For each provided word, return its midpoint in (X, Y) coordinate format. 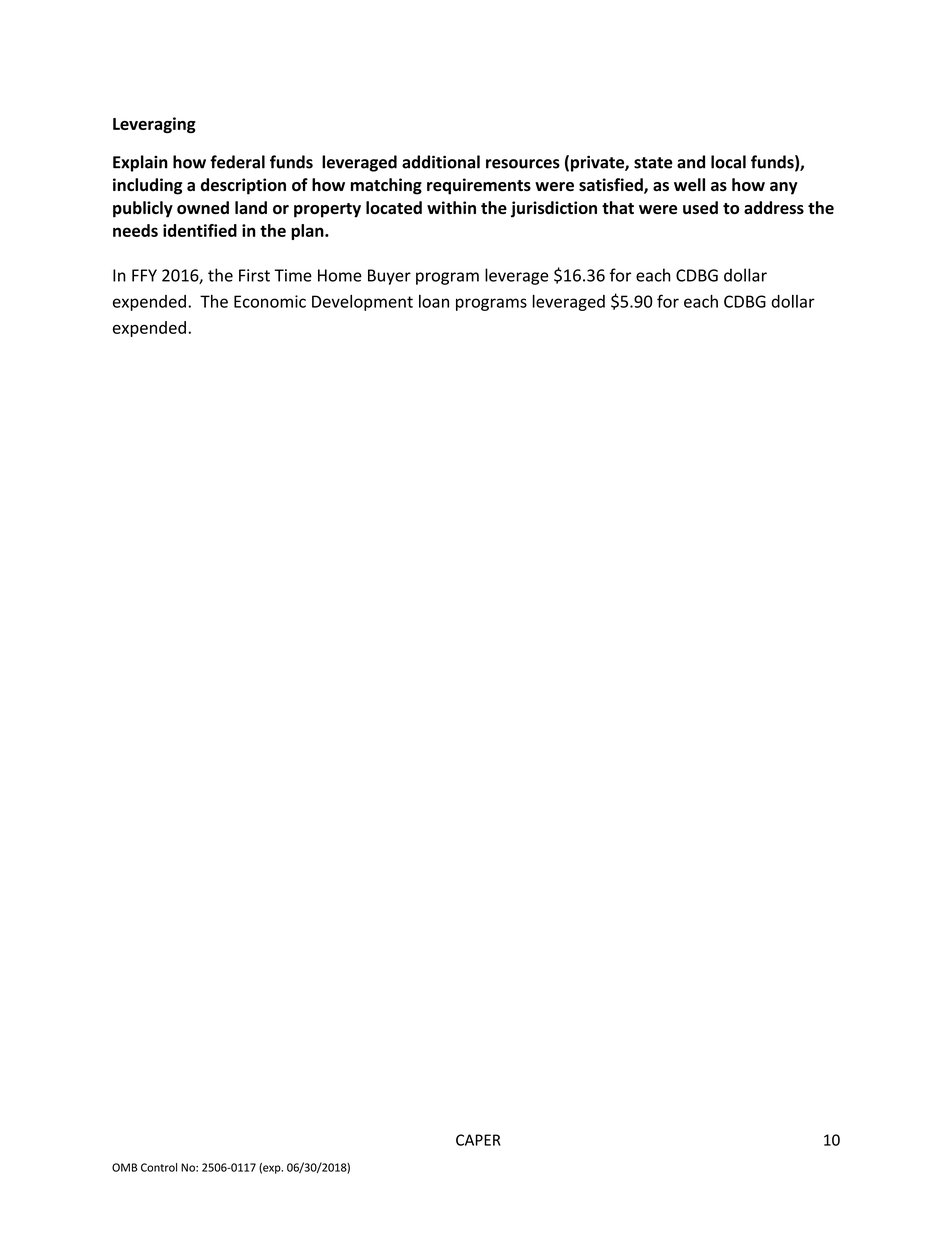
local (728, 162)
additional (441, 162)
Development (362, 303)
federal (237, 162)
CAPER (478, 1140)
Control (159, 1167)
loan (434, 301)
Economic (270, 301)
